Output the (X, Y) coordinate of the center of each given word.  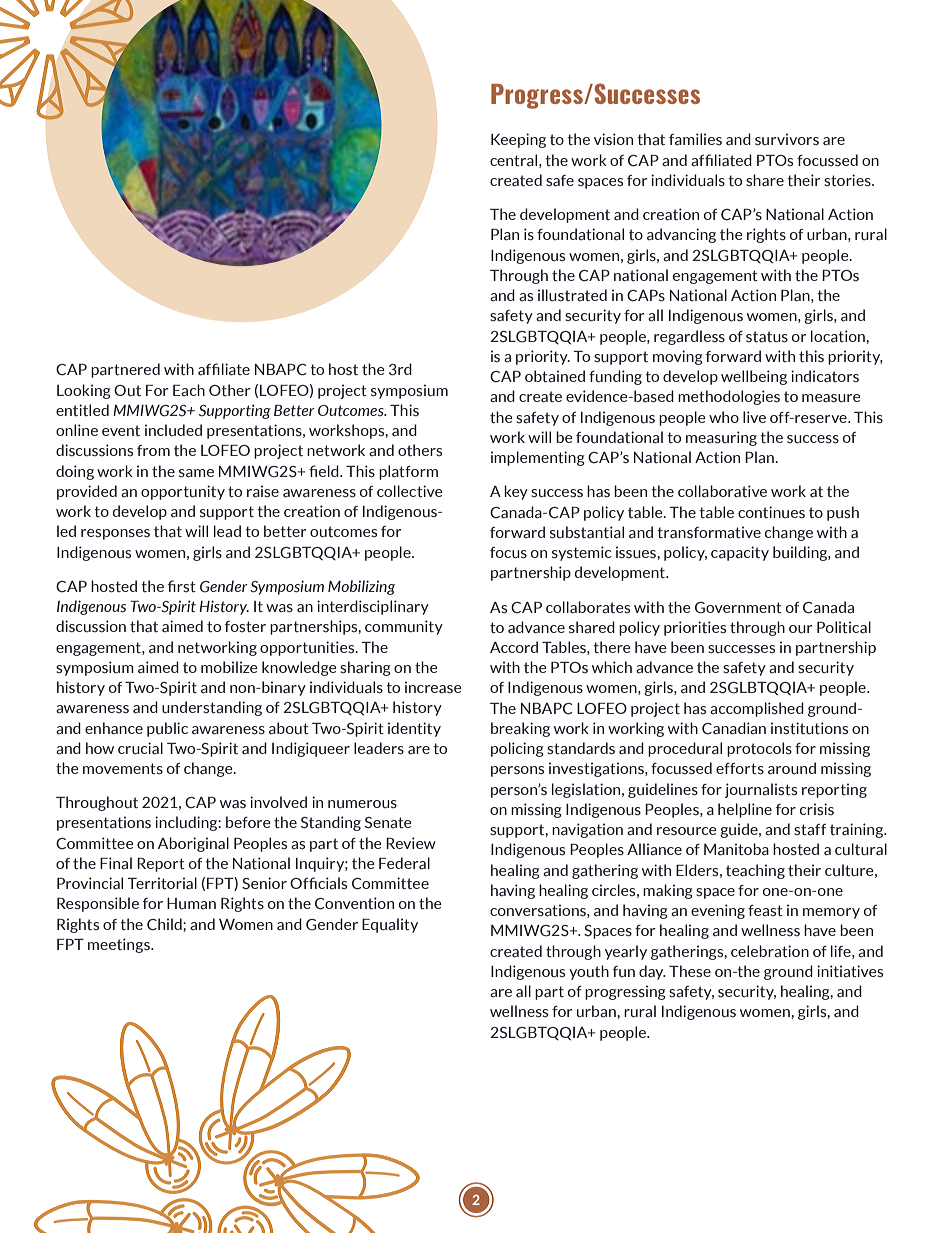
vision (613, 139)
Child (165, 924)
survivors (787, 139)
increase (433, 687)
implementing (538, 458)
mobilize (229, 667)
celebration (770, 951)
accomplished (757, 709)
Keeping (518, 140)
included (173, 430)
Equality (390, 925)
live (754, 417)
